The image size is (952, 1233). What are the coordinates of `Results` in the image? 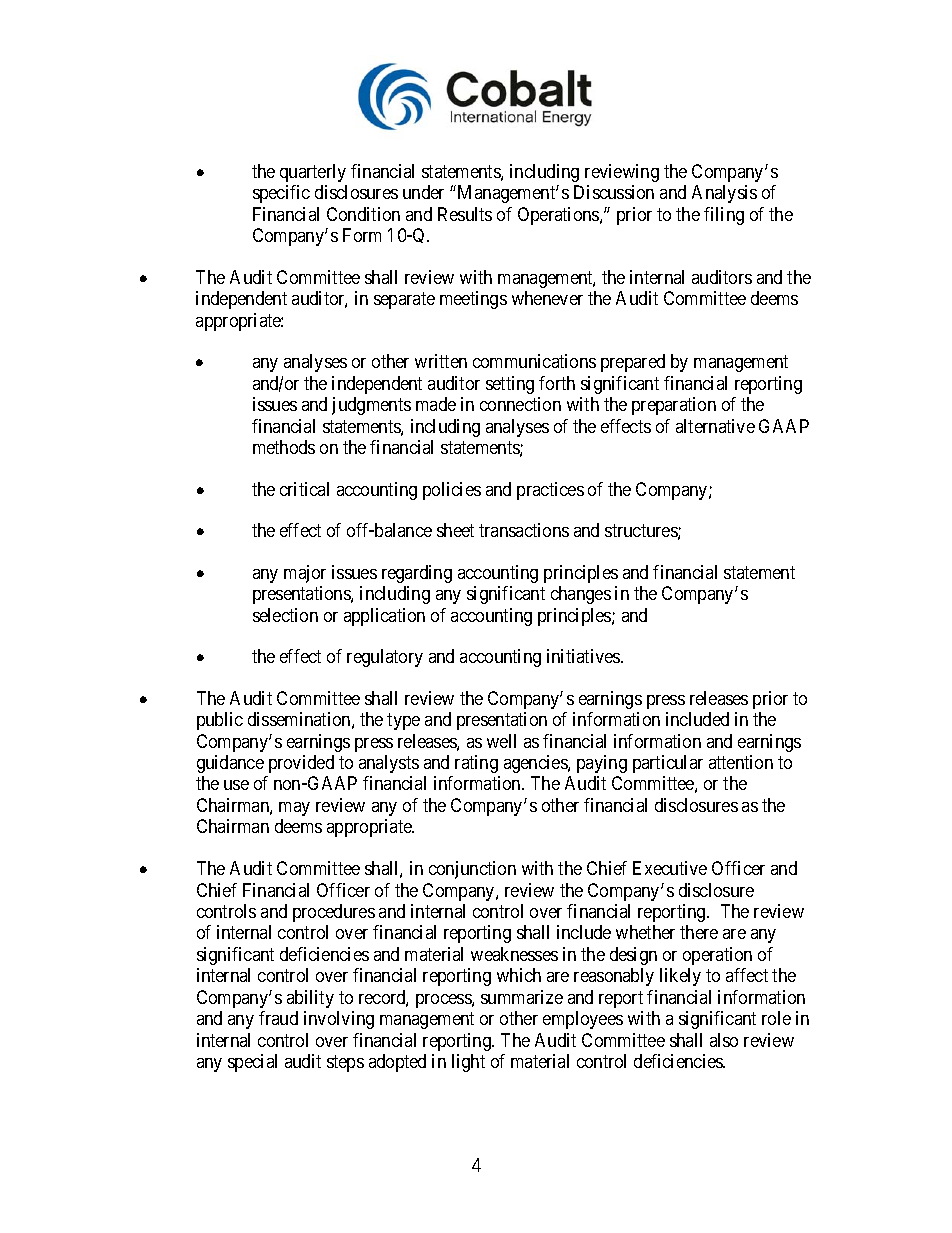 It's located at (465, 214).
